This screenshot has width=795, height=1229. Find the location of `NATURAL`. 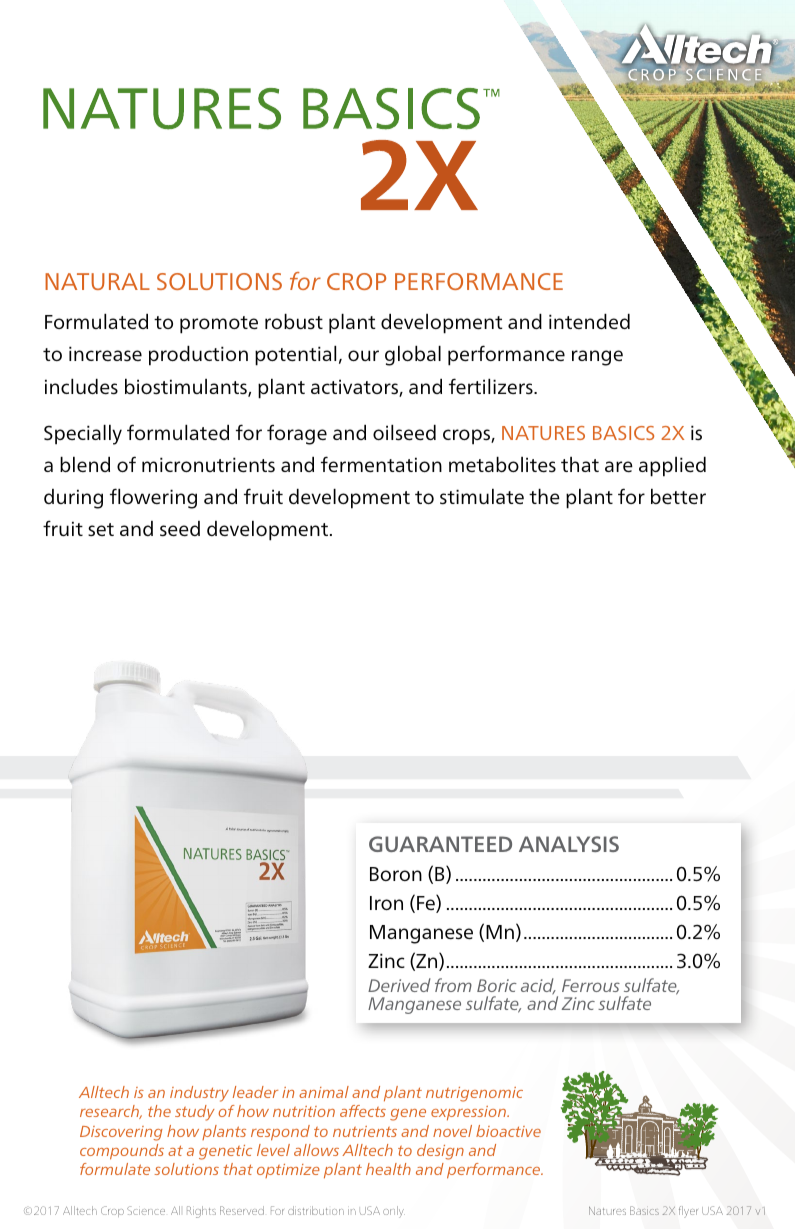

NATURAL is located at coordinates (97, 281).
